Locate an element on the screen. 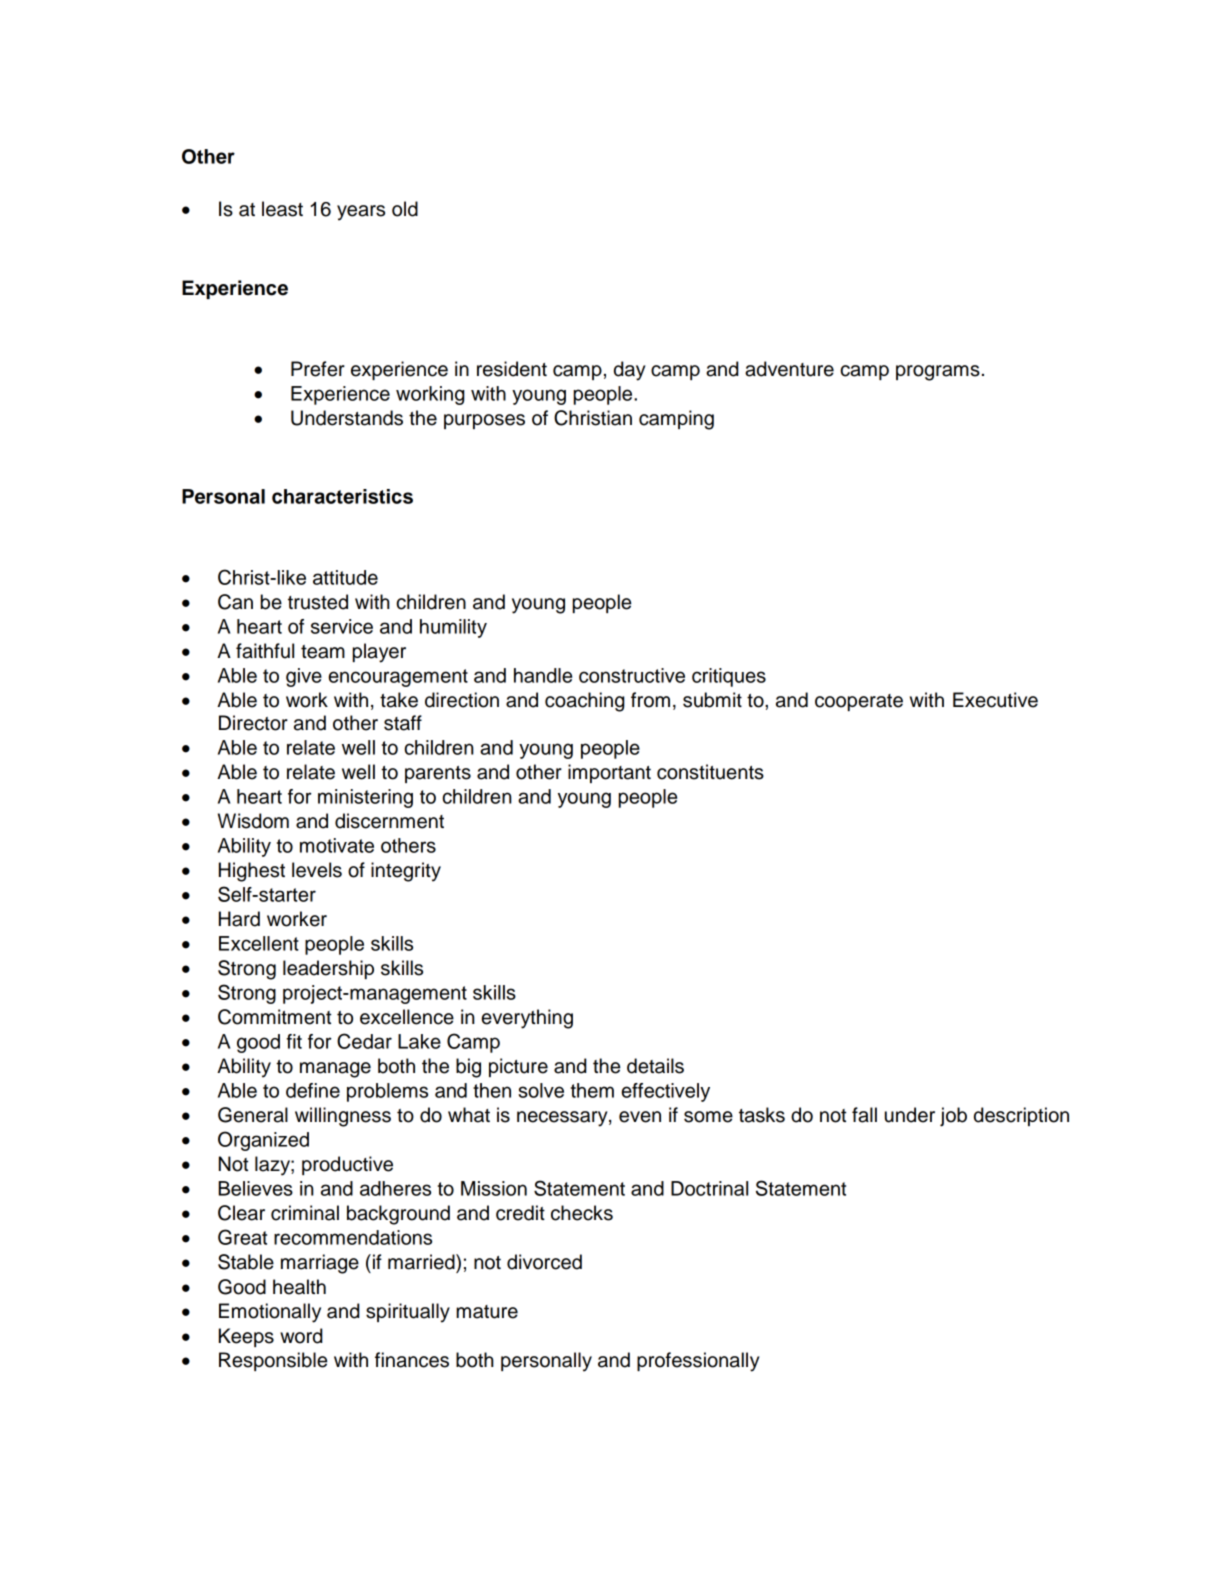 The width and height of the screenshot is (1232, 1594). word is located at coordinates (301, 1336).
